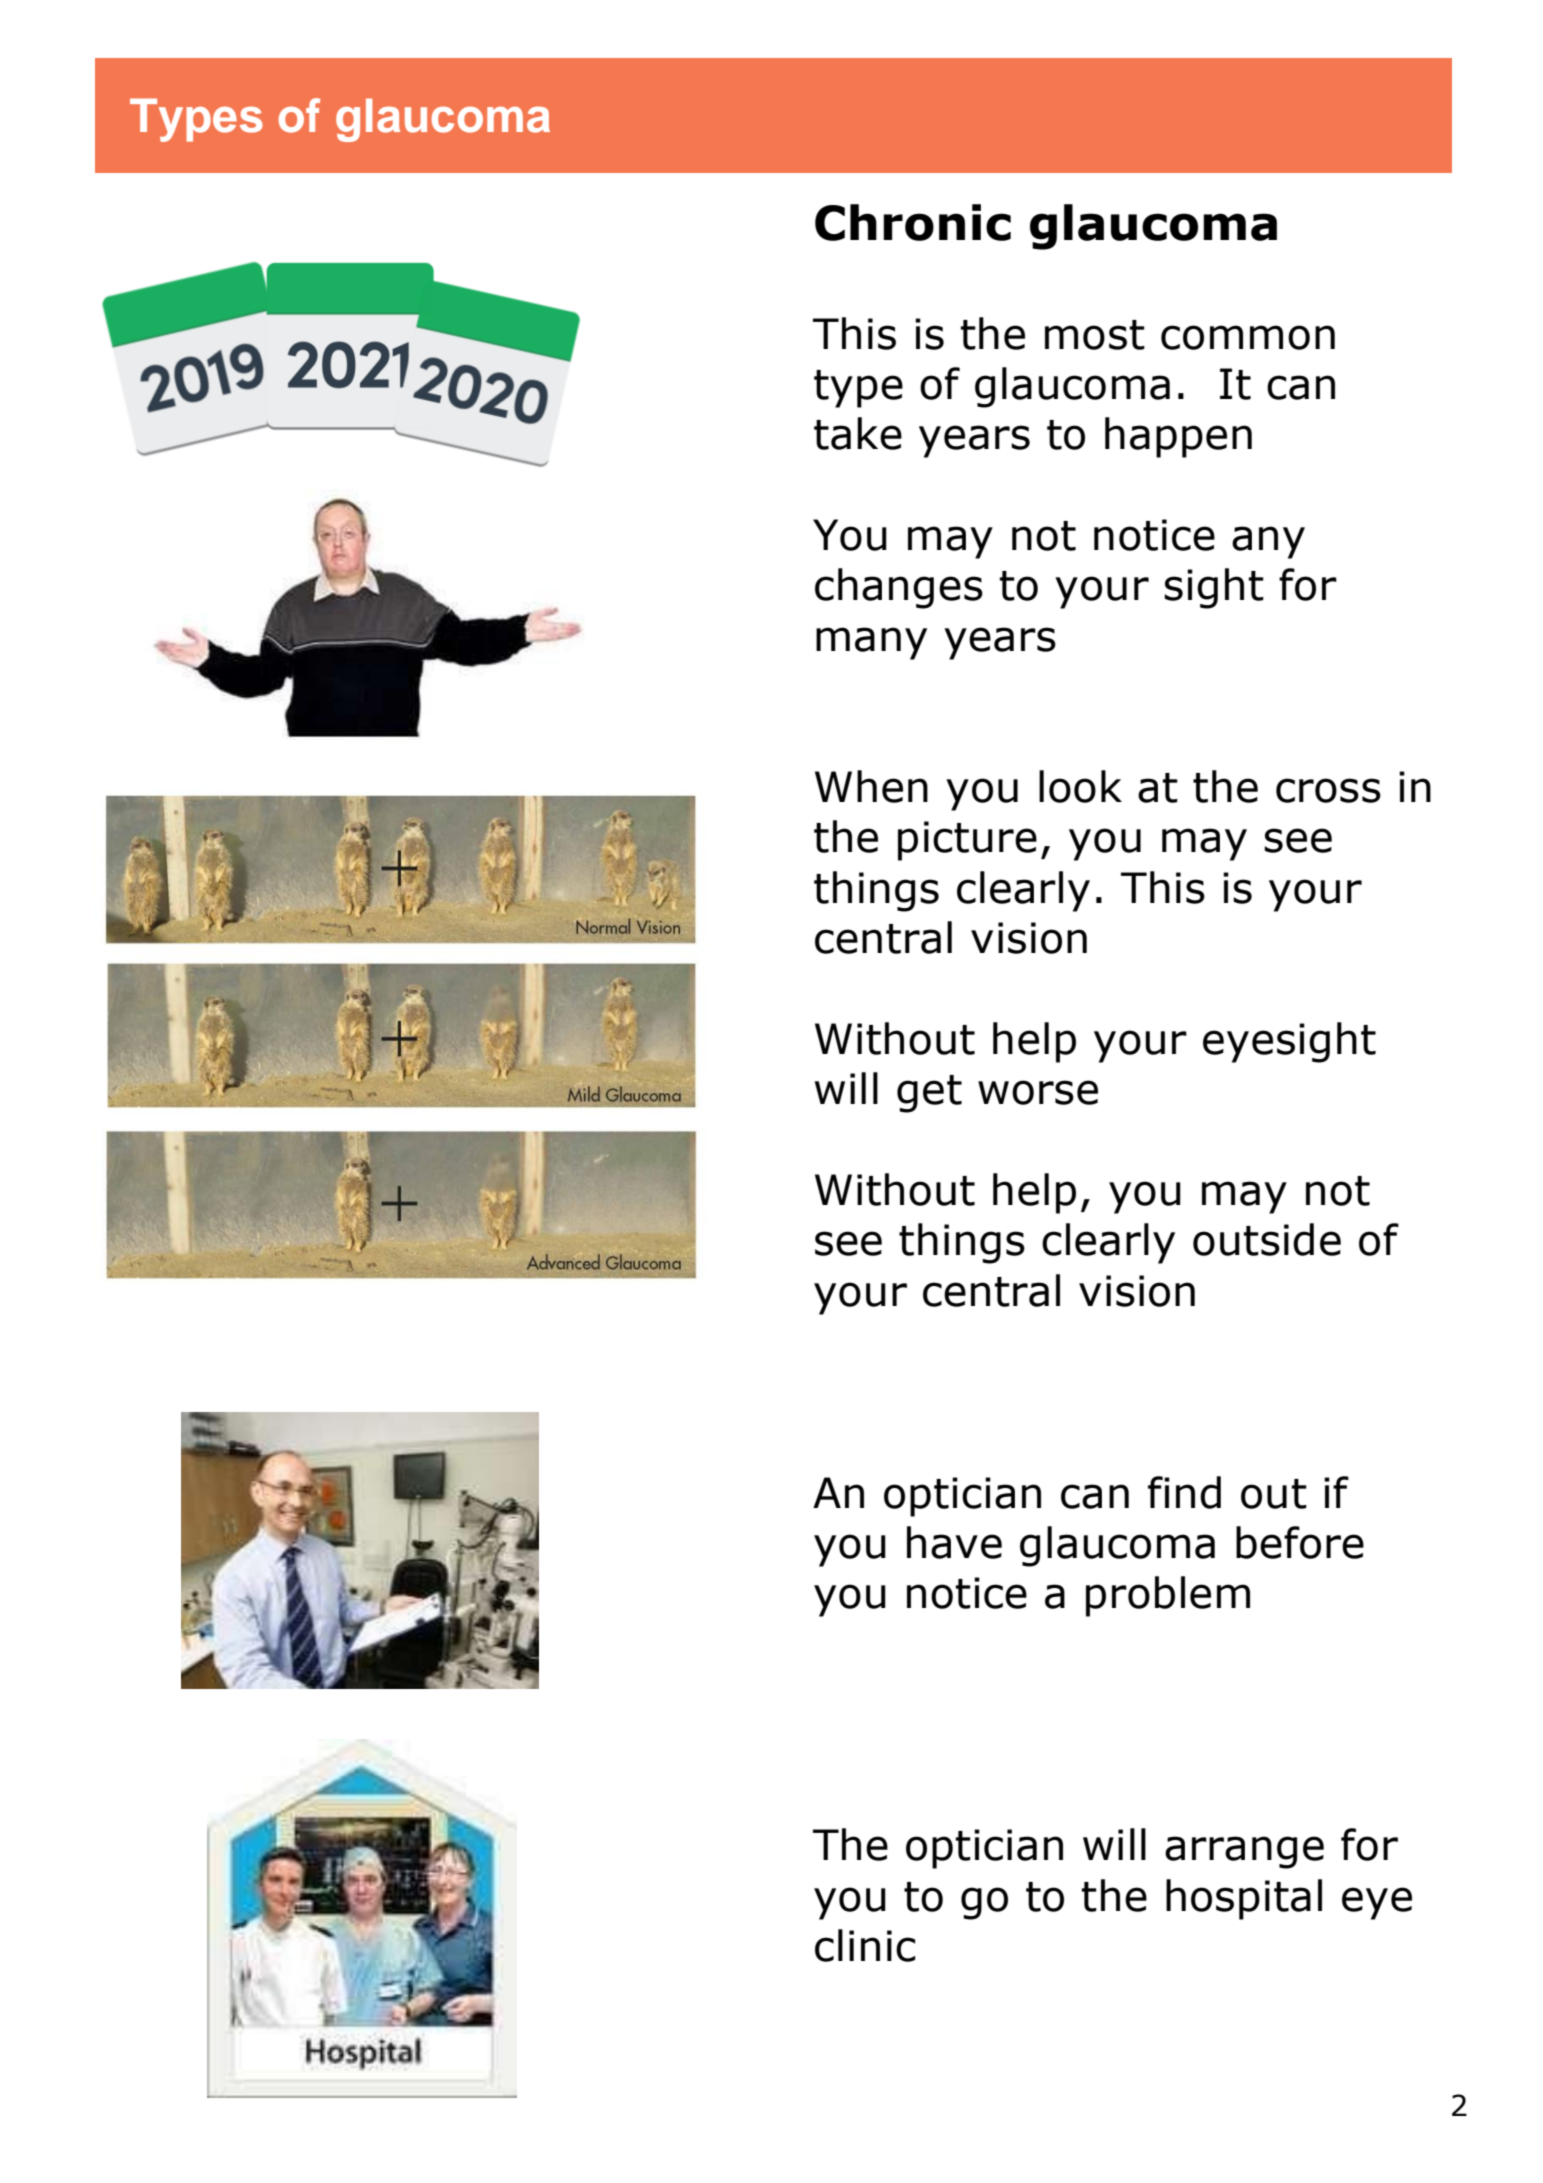 This screenshot has width=1543, height=2183. What do you see at coordinates (913, 222) in the screenshot?
I see `Chronic` at bounding box center [913, 222].
